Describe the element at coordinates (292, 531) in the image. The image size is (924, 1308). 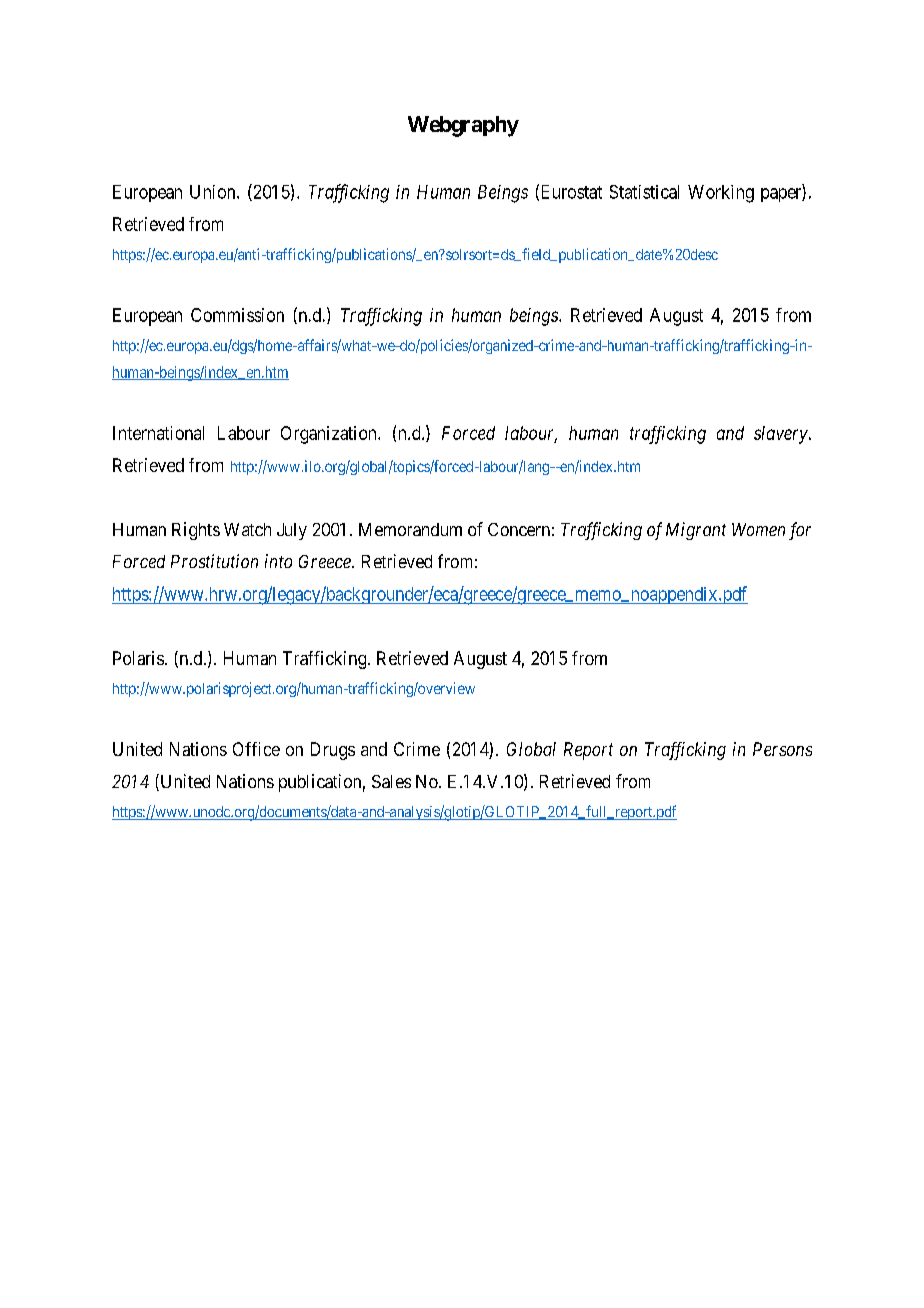
I see `July` at that location.
